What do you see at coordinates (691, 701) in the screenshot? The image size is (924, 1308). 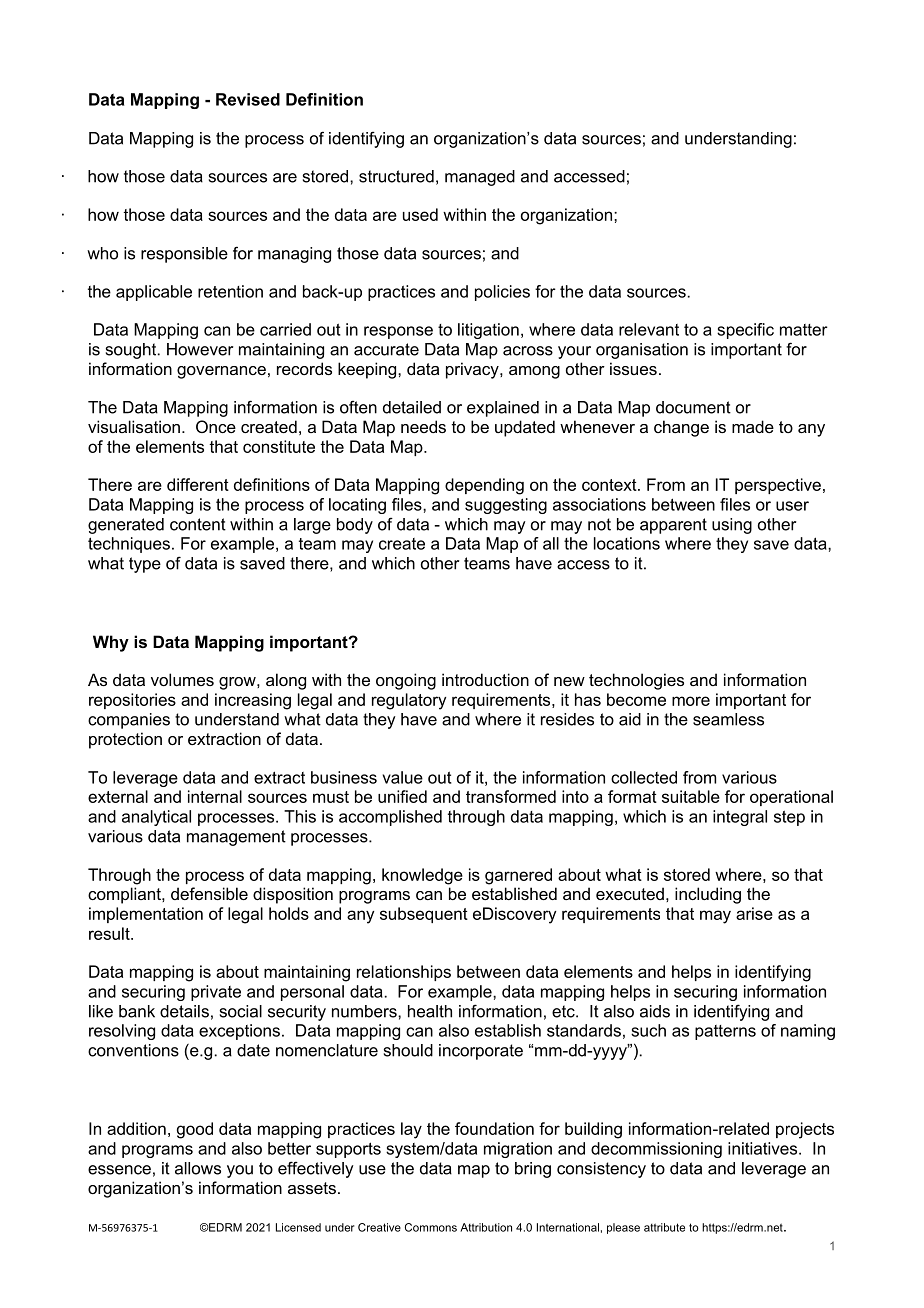 I see `more` at bounding box center [691, 701].
